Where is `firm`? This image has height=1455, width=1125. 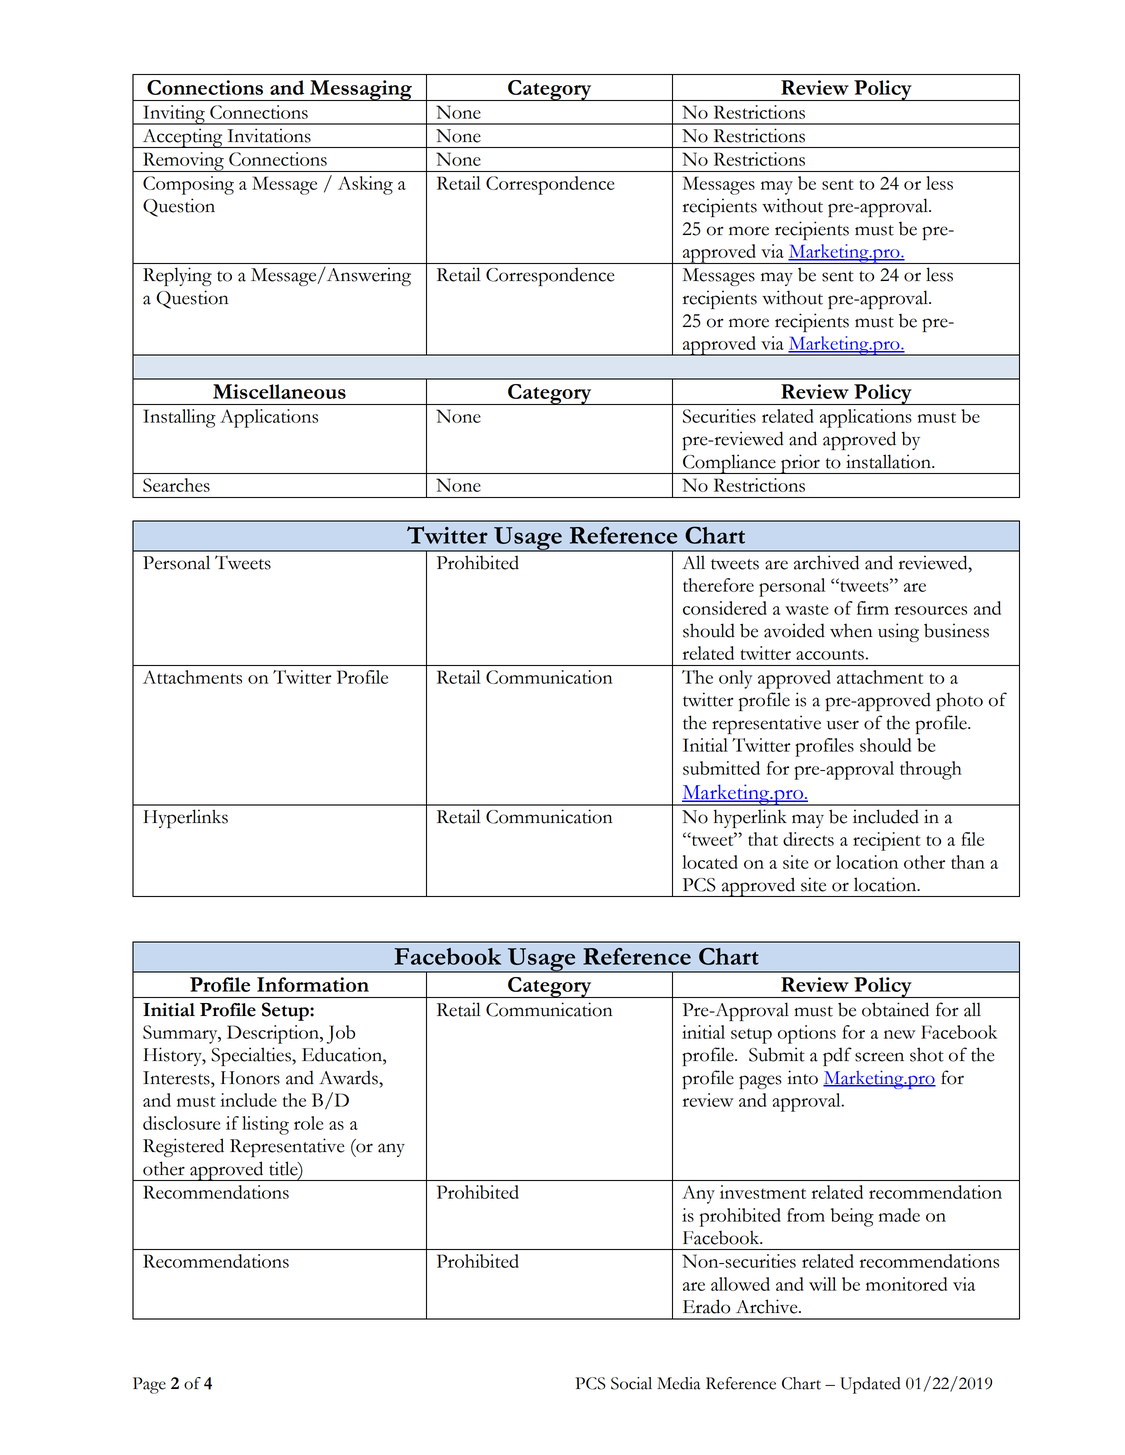
firm is located at coordinates (873, 608).
